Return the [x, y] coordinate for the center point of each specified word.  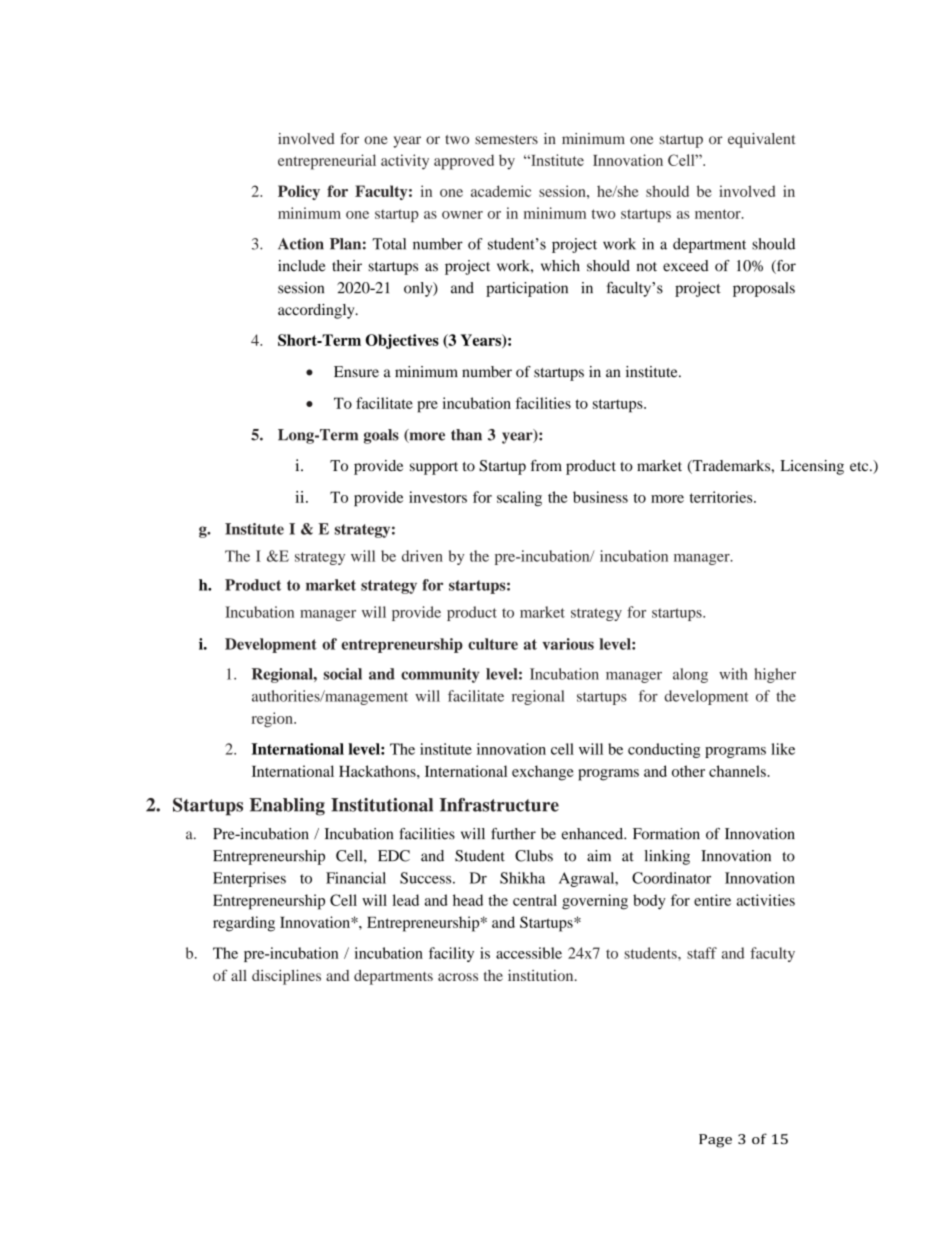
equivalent [762, 140]
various [568, 644]
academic [501, 191]
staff [702, 953]
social [343, 674]
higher [775, 675]
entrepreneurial [327, 162]
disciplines [286, 977]
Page [715, 1141]
